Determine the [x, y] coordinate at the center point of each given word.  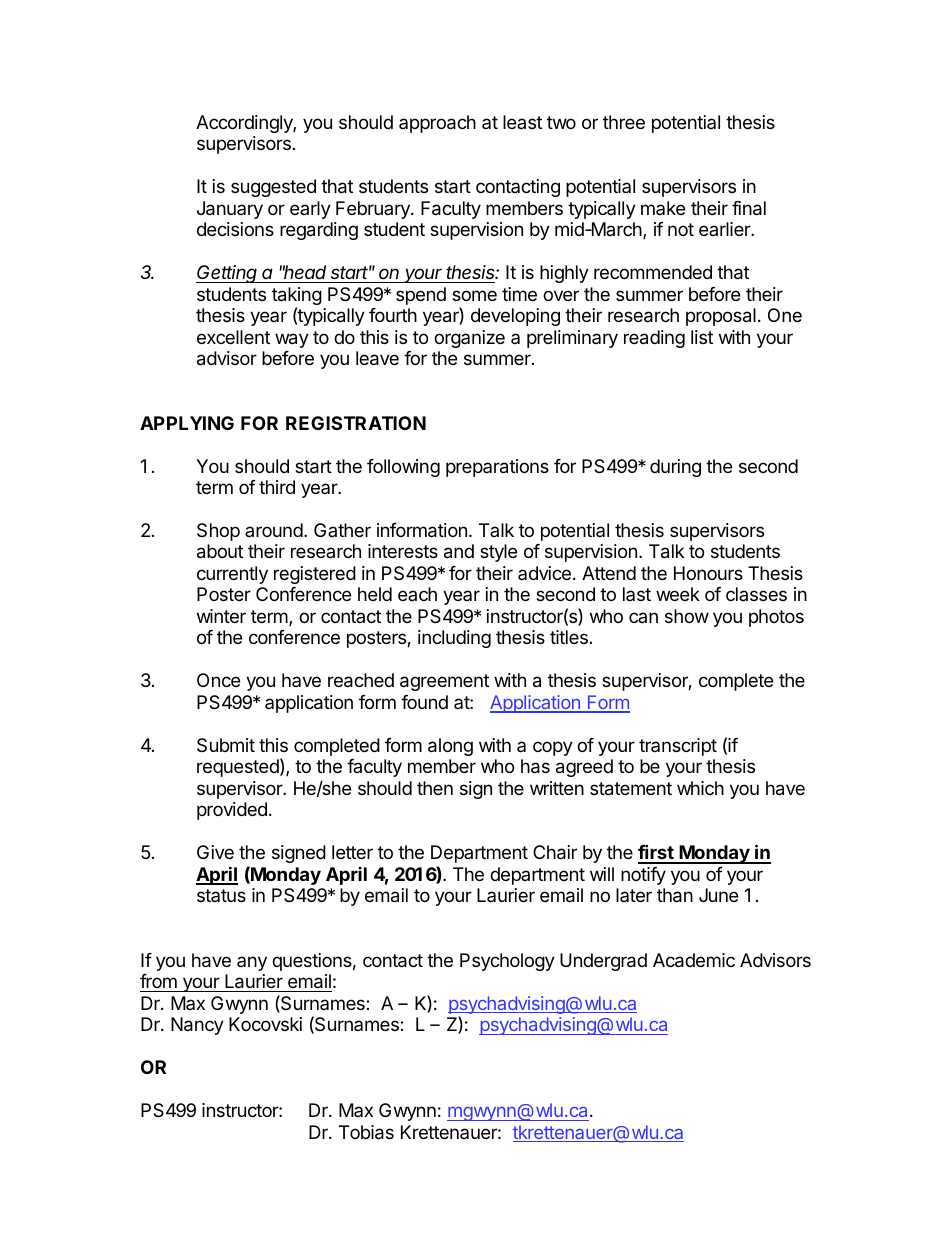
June [718, 895]
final [749, 208]
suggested [273, 188]
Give [215, 852]
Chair [555, 852]
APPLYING [187, 423]
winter [221, 616]
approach [437, 124]
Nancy [197, 1026]
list [702, 337]
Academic [694, 960]
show [687, 616]
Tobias [366, 1132]
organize [469, 339]
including [454, 639]
